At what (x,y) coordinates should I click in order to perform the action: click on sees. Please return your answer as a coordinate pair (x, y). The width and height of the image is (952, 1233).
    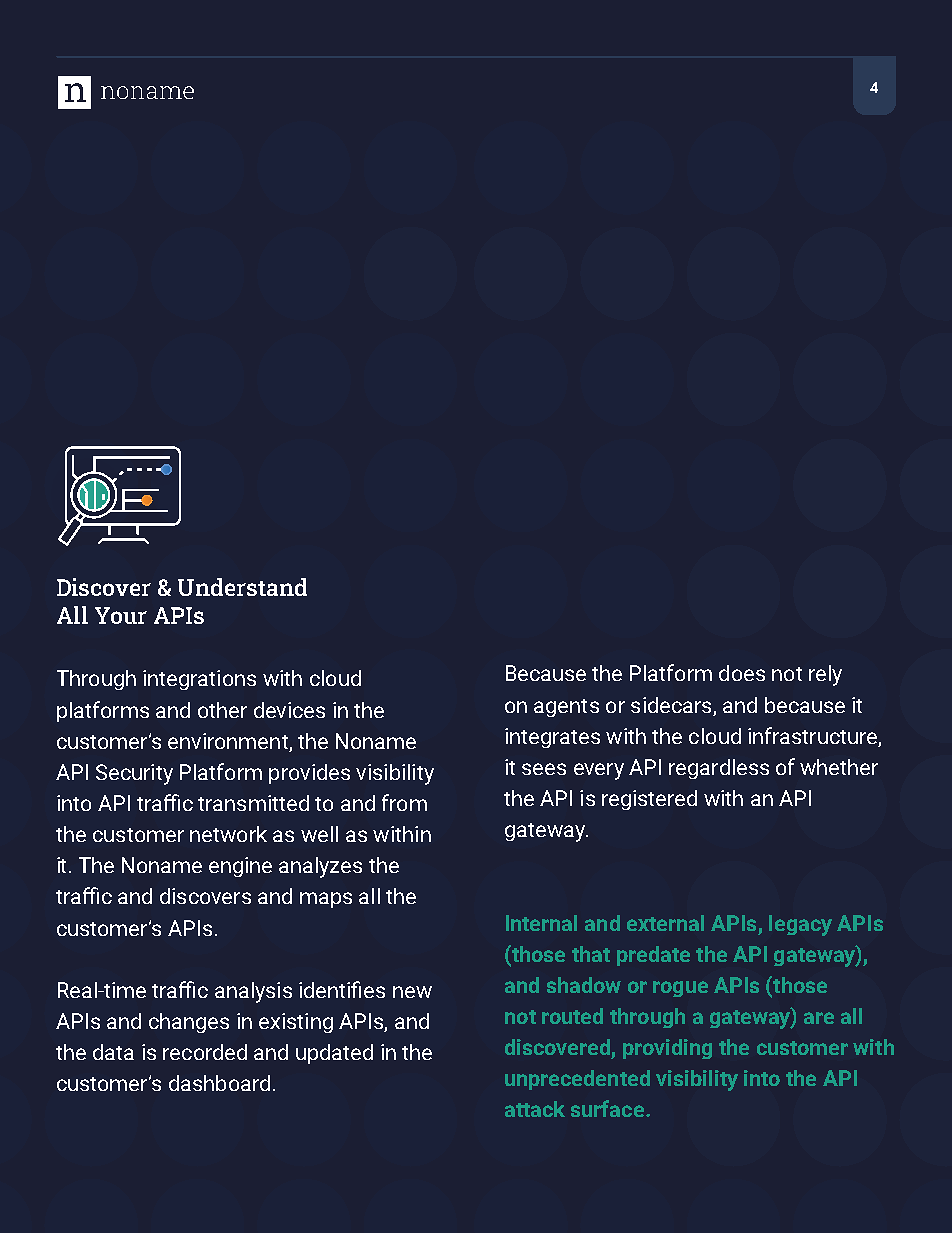
    Looking at the image, I should click on (544, 769).
